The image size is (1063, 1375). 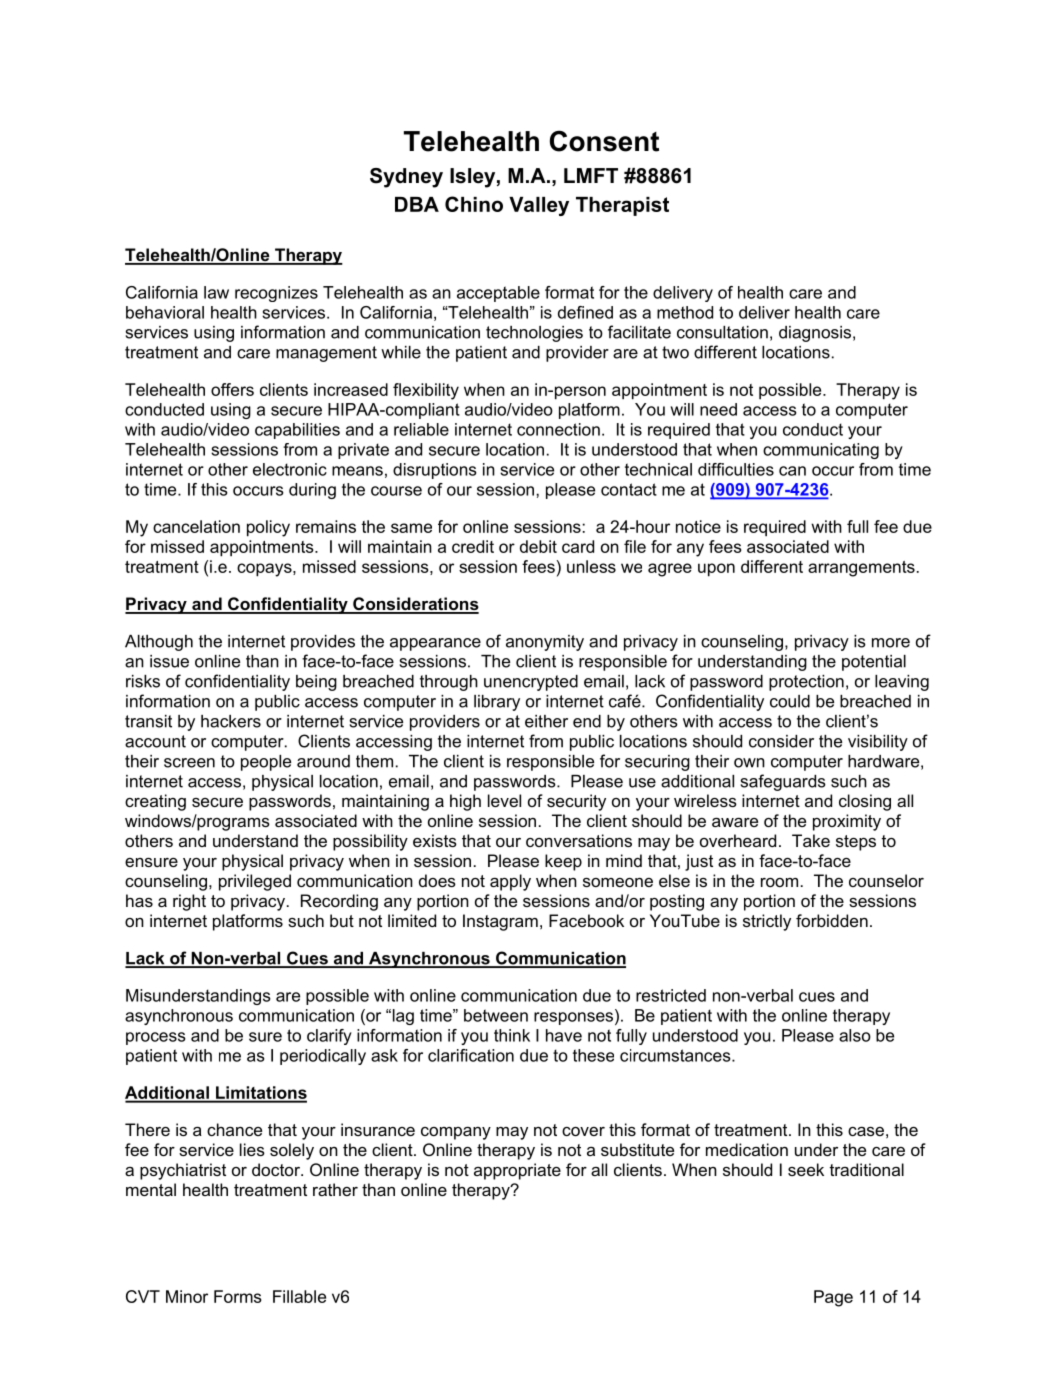 I want to click on Minor, so click(x=187, y=1296).
